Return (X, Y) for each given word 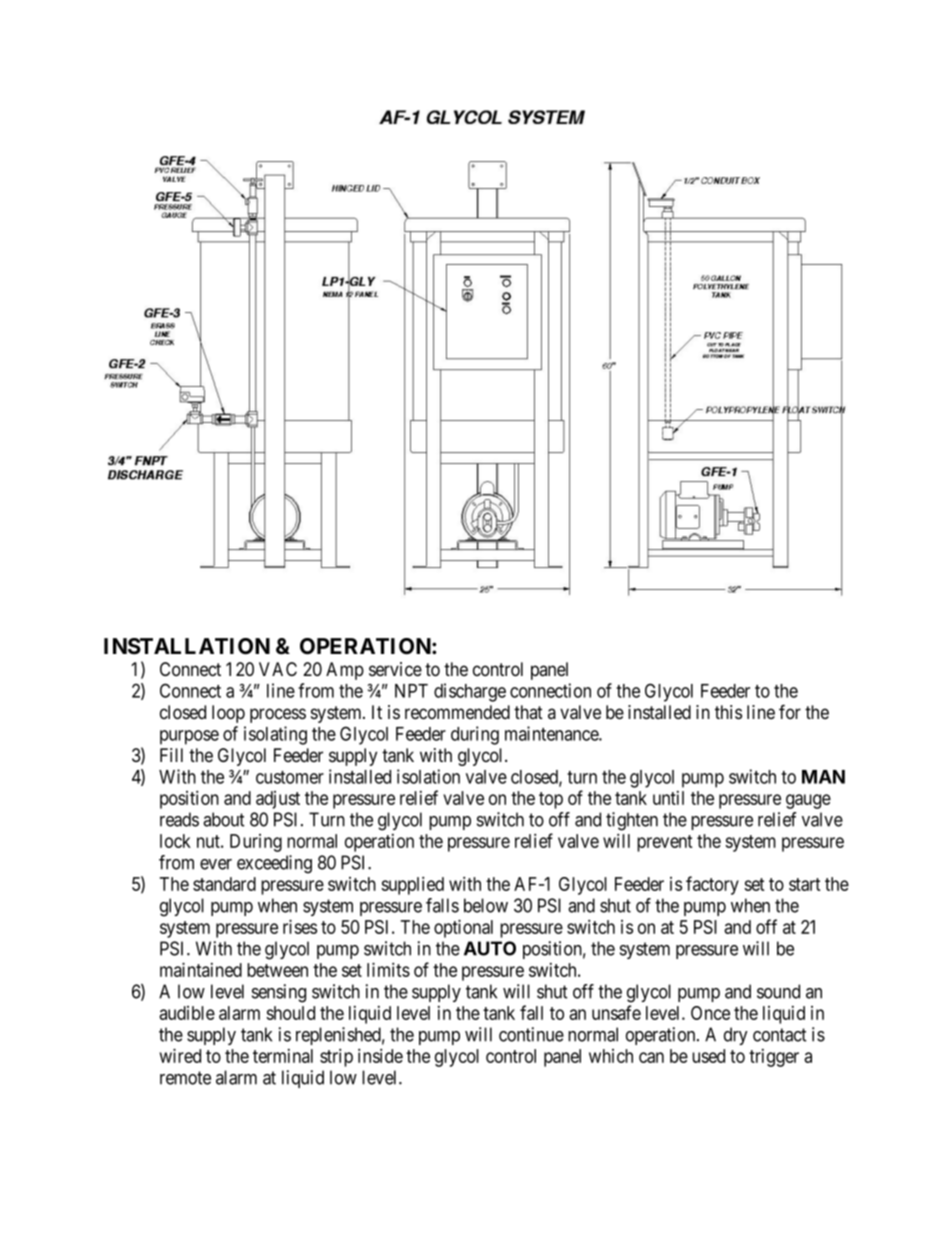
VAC (278, 669)
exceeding (274, 864)
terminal (283, 1056)
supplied (412, 885)
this (728, 712)
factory (712, 885)
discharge (470, 692)
